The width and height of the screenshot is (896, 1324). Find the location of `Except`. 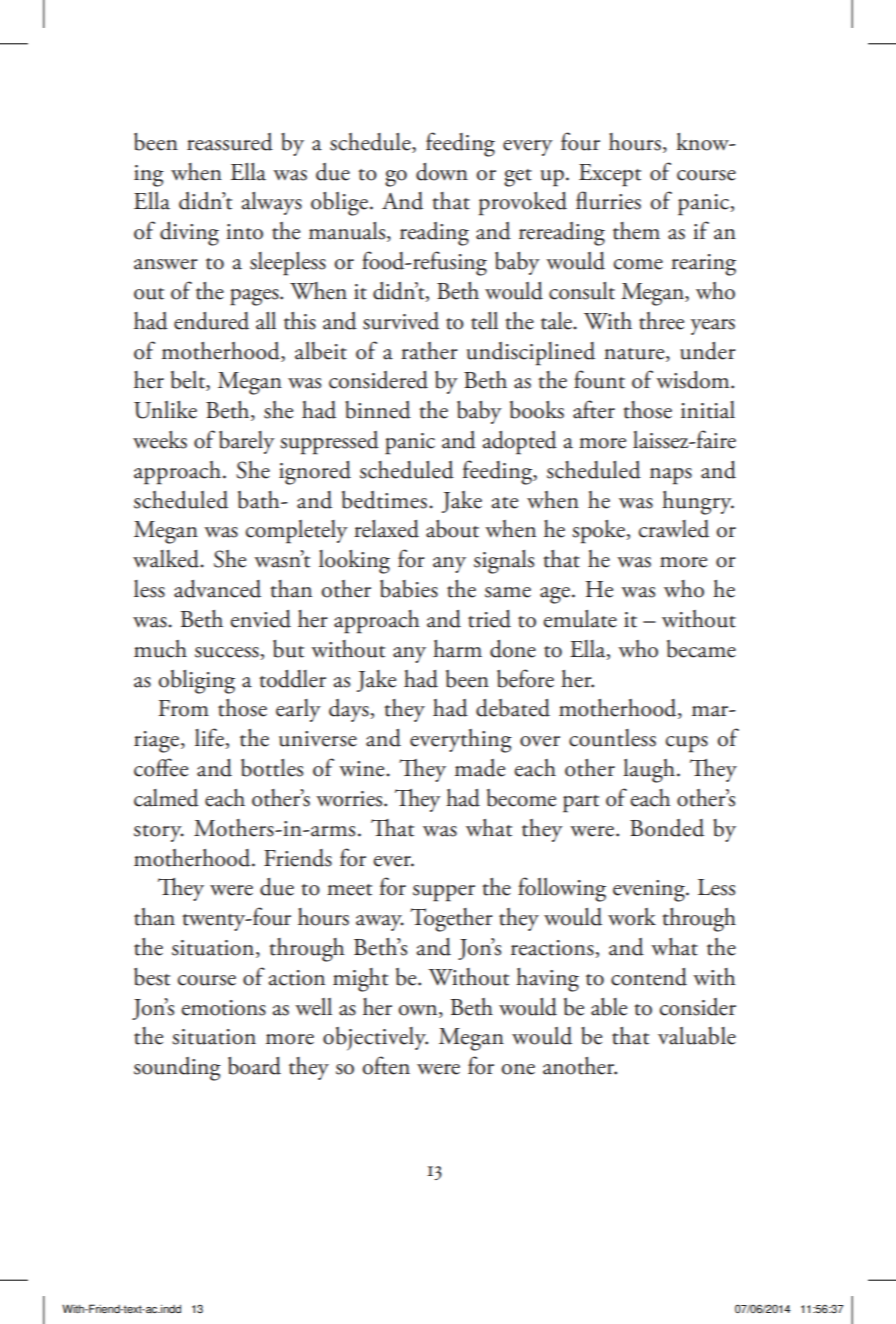

Except is located at coordinates (610, 175).
